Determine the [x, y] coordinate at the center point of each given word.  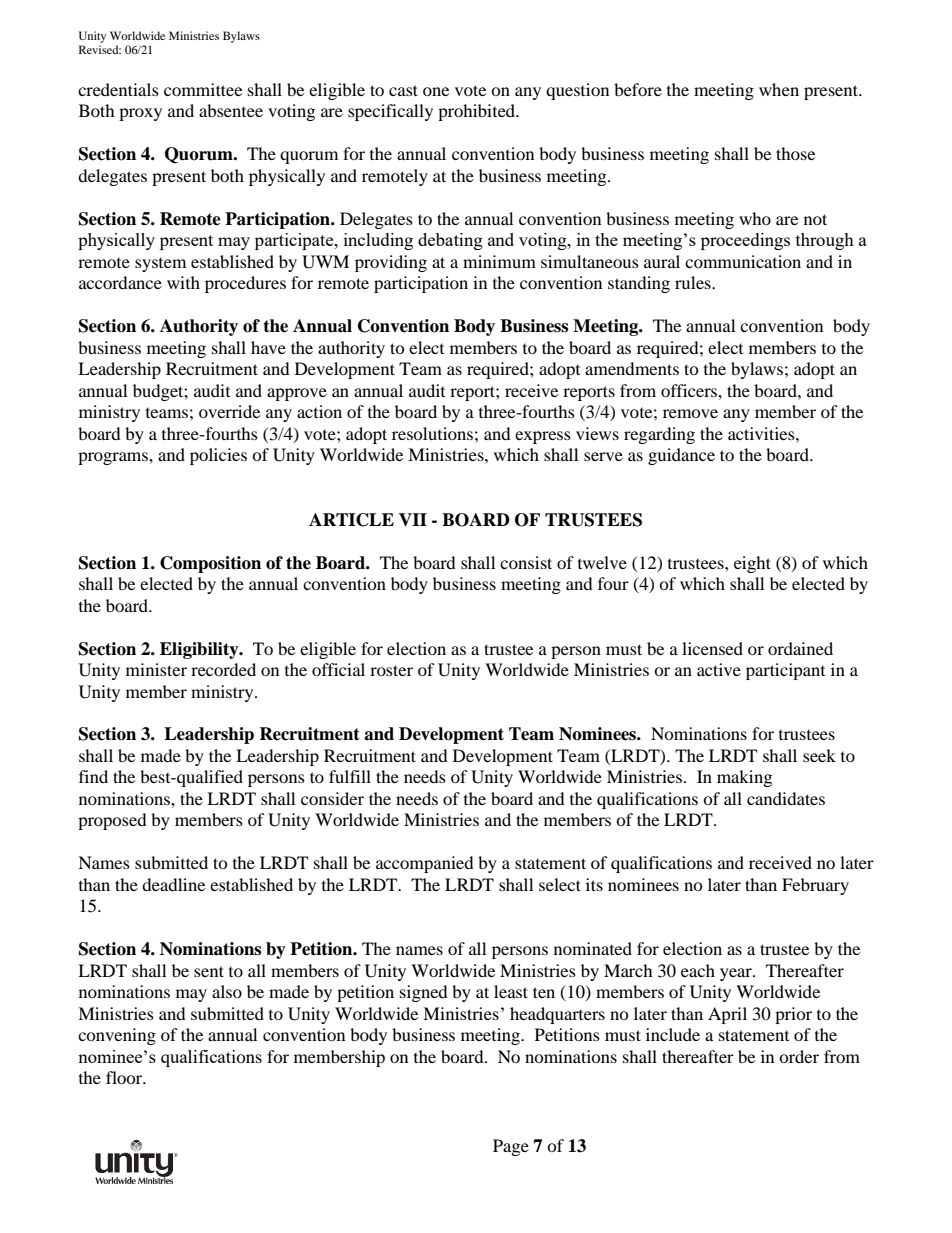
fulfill [350, 776]
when [779, 89]
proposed [112, 821]
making [744, 778]
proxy [140, 114]
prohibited [478, 112]
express [543, 437]
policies [218, 456]
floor [125, 1077]
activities [762, 433]
